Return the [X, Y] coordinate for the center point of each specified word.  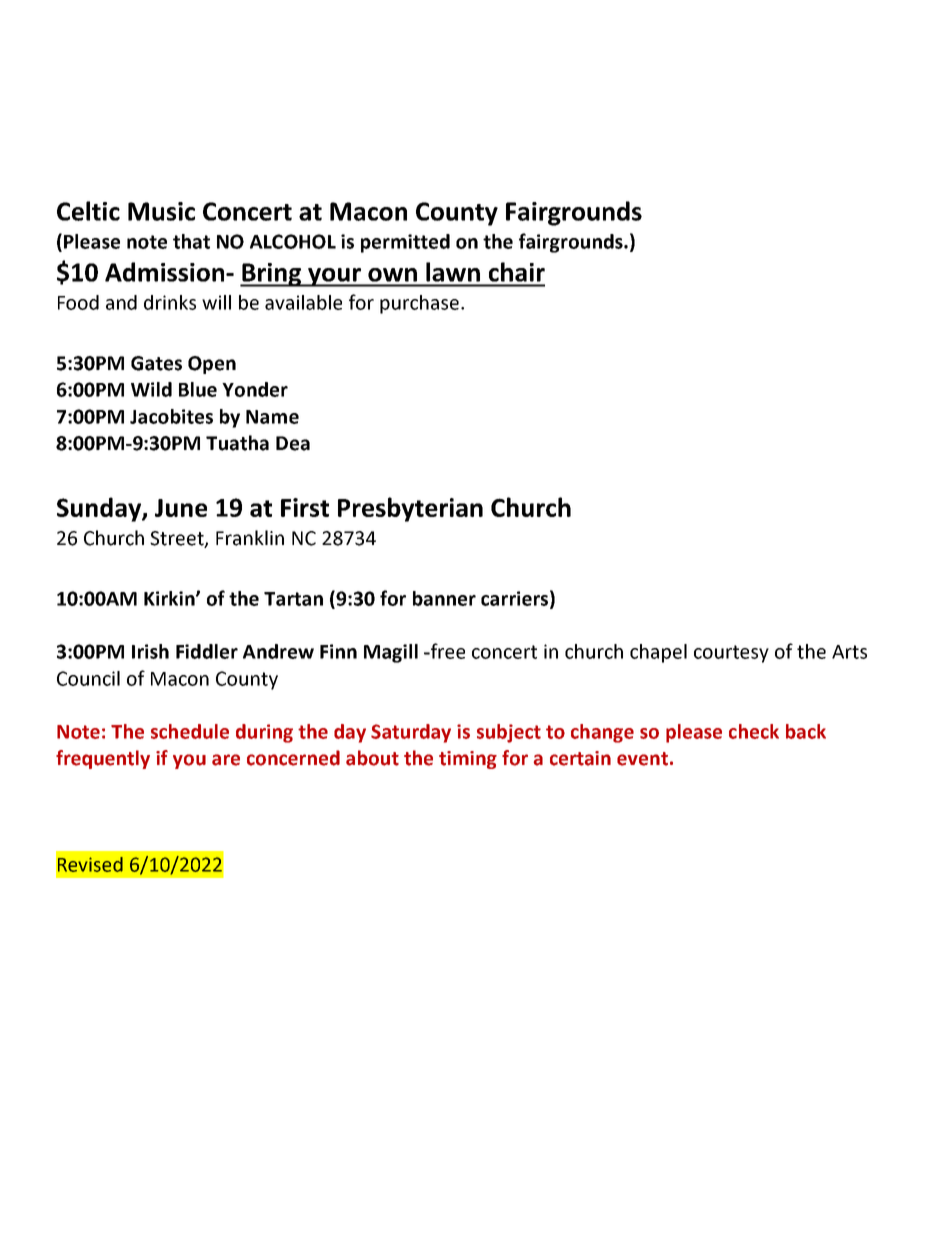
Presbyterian [410, 509]
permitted [405, 243]
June [181, 508]
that [191, 241]
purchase [419, 304]
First [305, 507]
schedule [190, 731]
